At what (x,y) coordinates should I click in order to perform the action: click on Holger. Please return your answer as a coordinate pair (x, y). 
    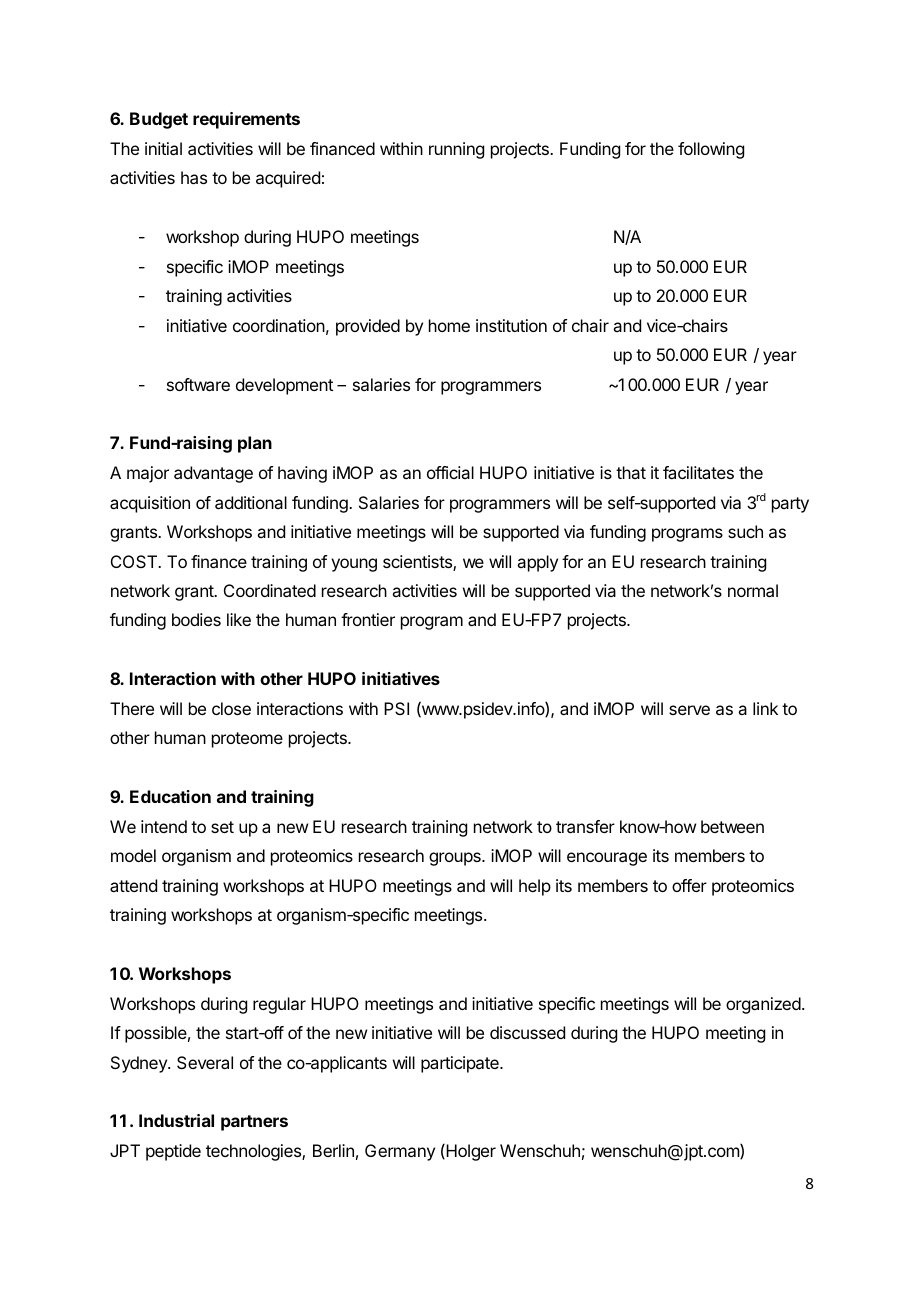
    Looking at the image, I should click on (470, 1152).
